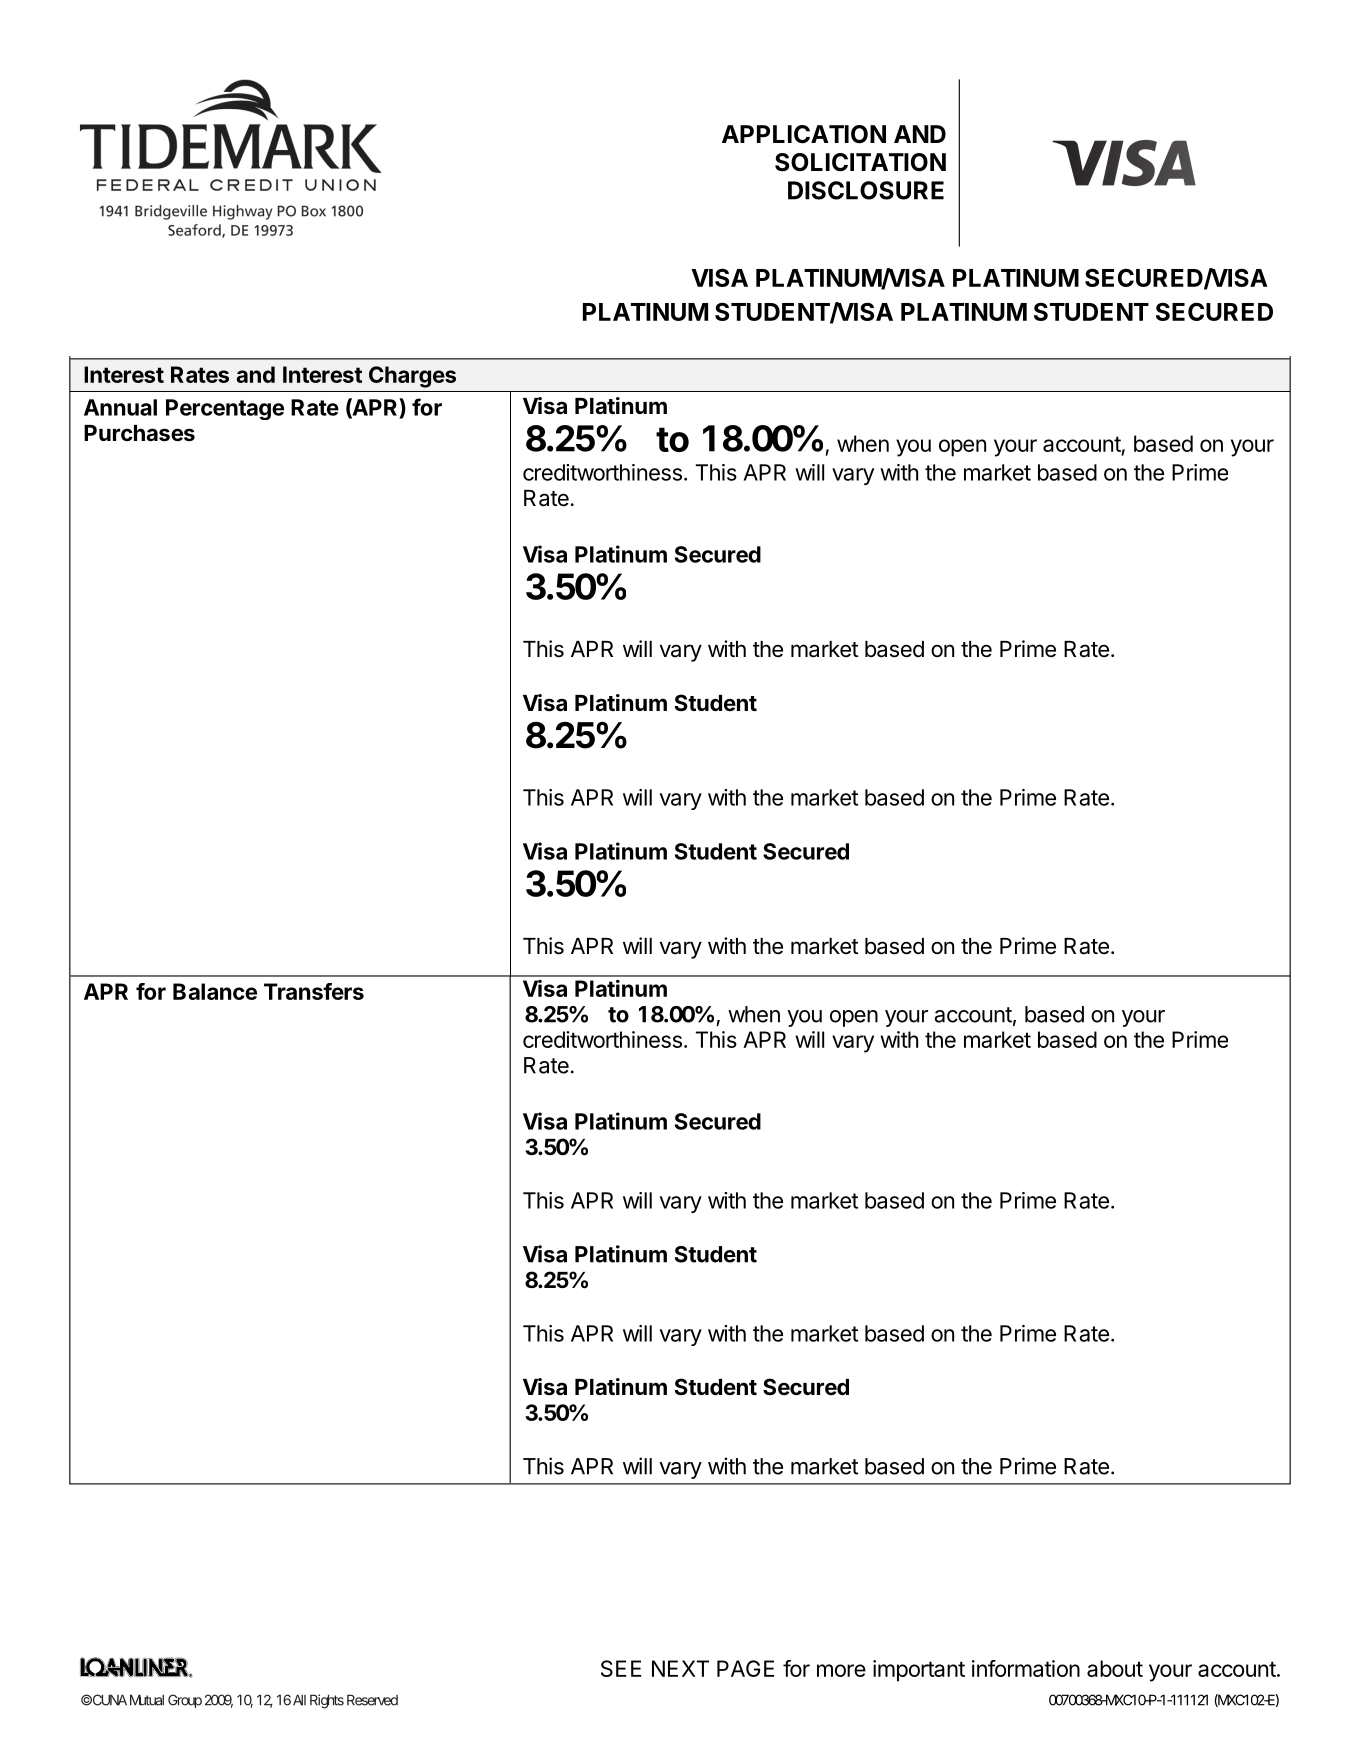 The width and height of the screenshot is (1359, 1759). I want to click on Group, so click(185, 1701).
